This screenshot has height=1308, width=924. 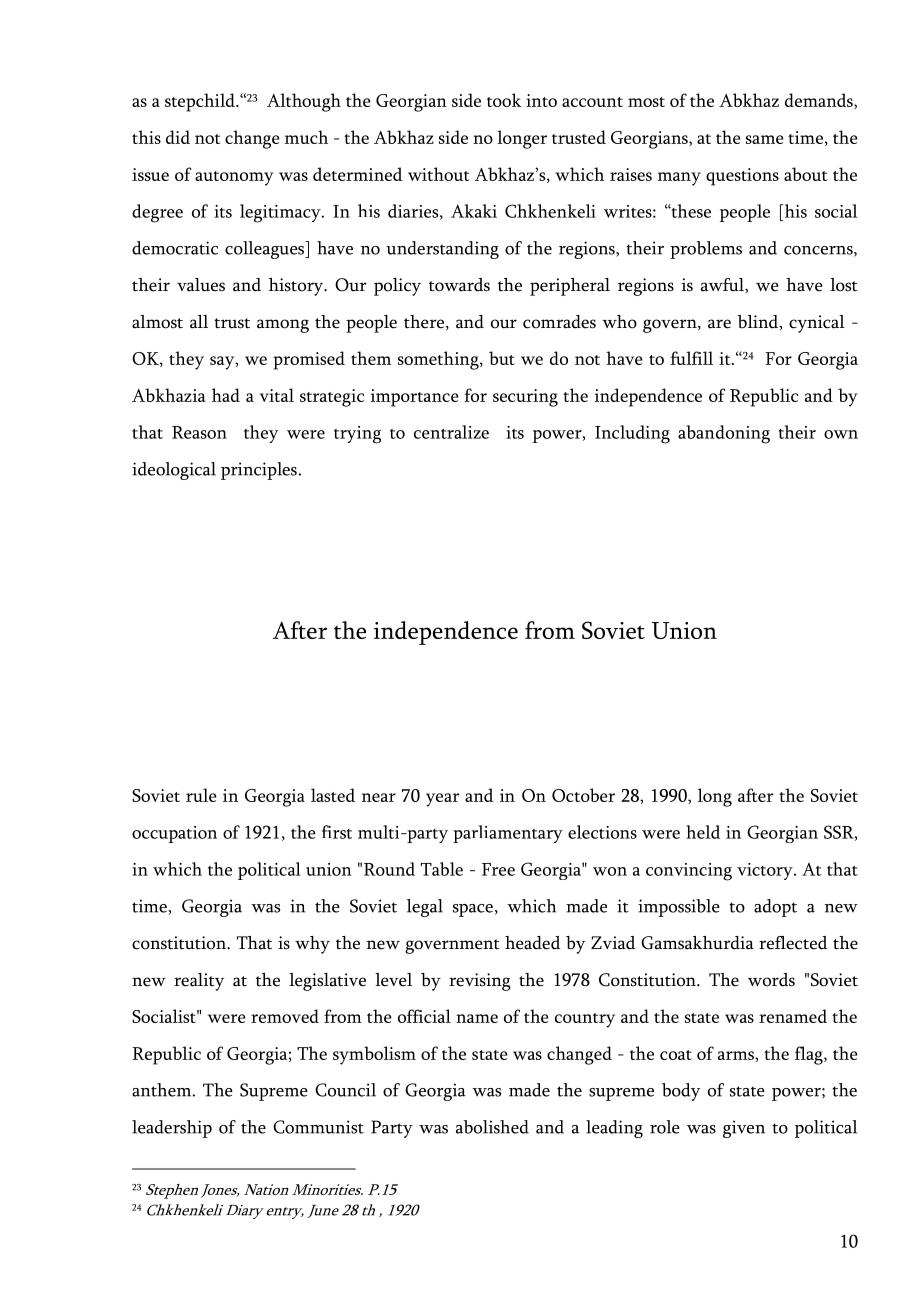 I want to click on abandoning, so click(x=724, y=434).
